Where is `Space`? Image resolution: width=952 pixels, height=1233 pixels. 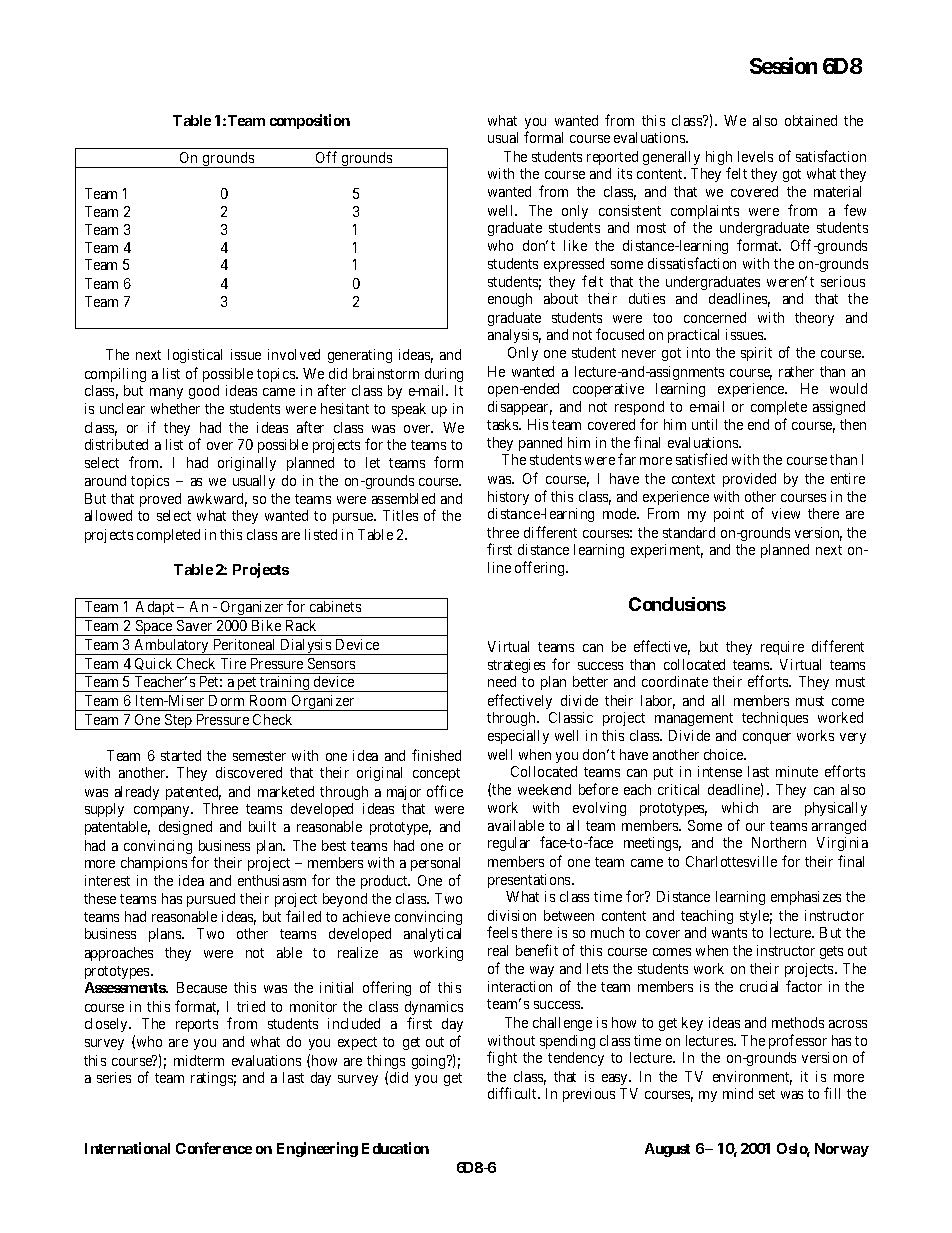
Space is located at coordinates (154, 628).
